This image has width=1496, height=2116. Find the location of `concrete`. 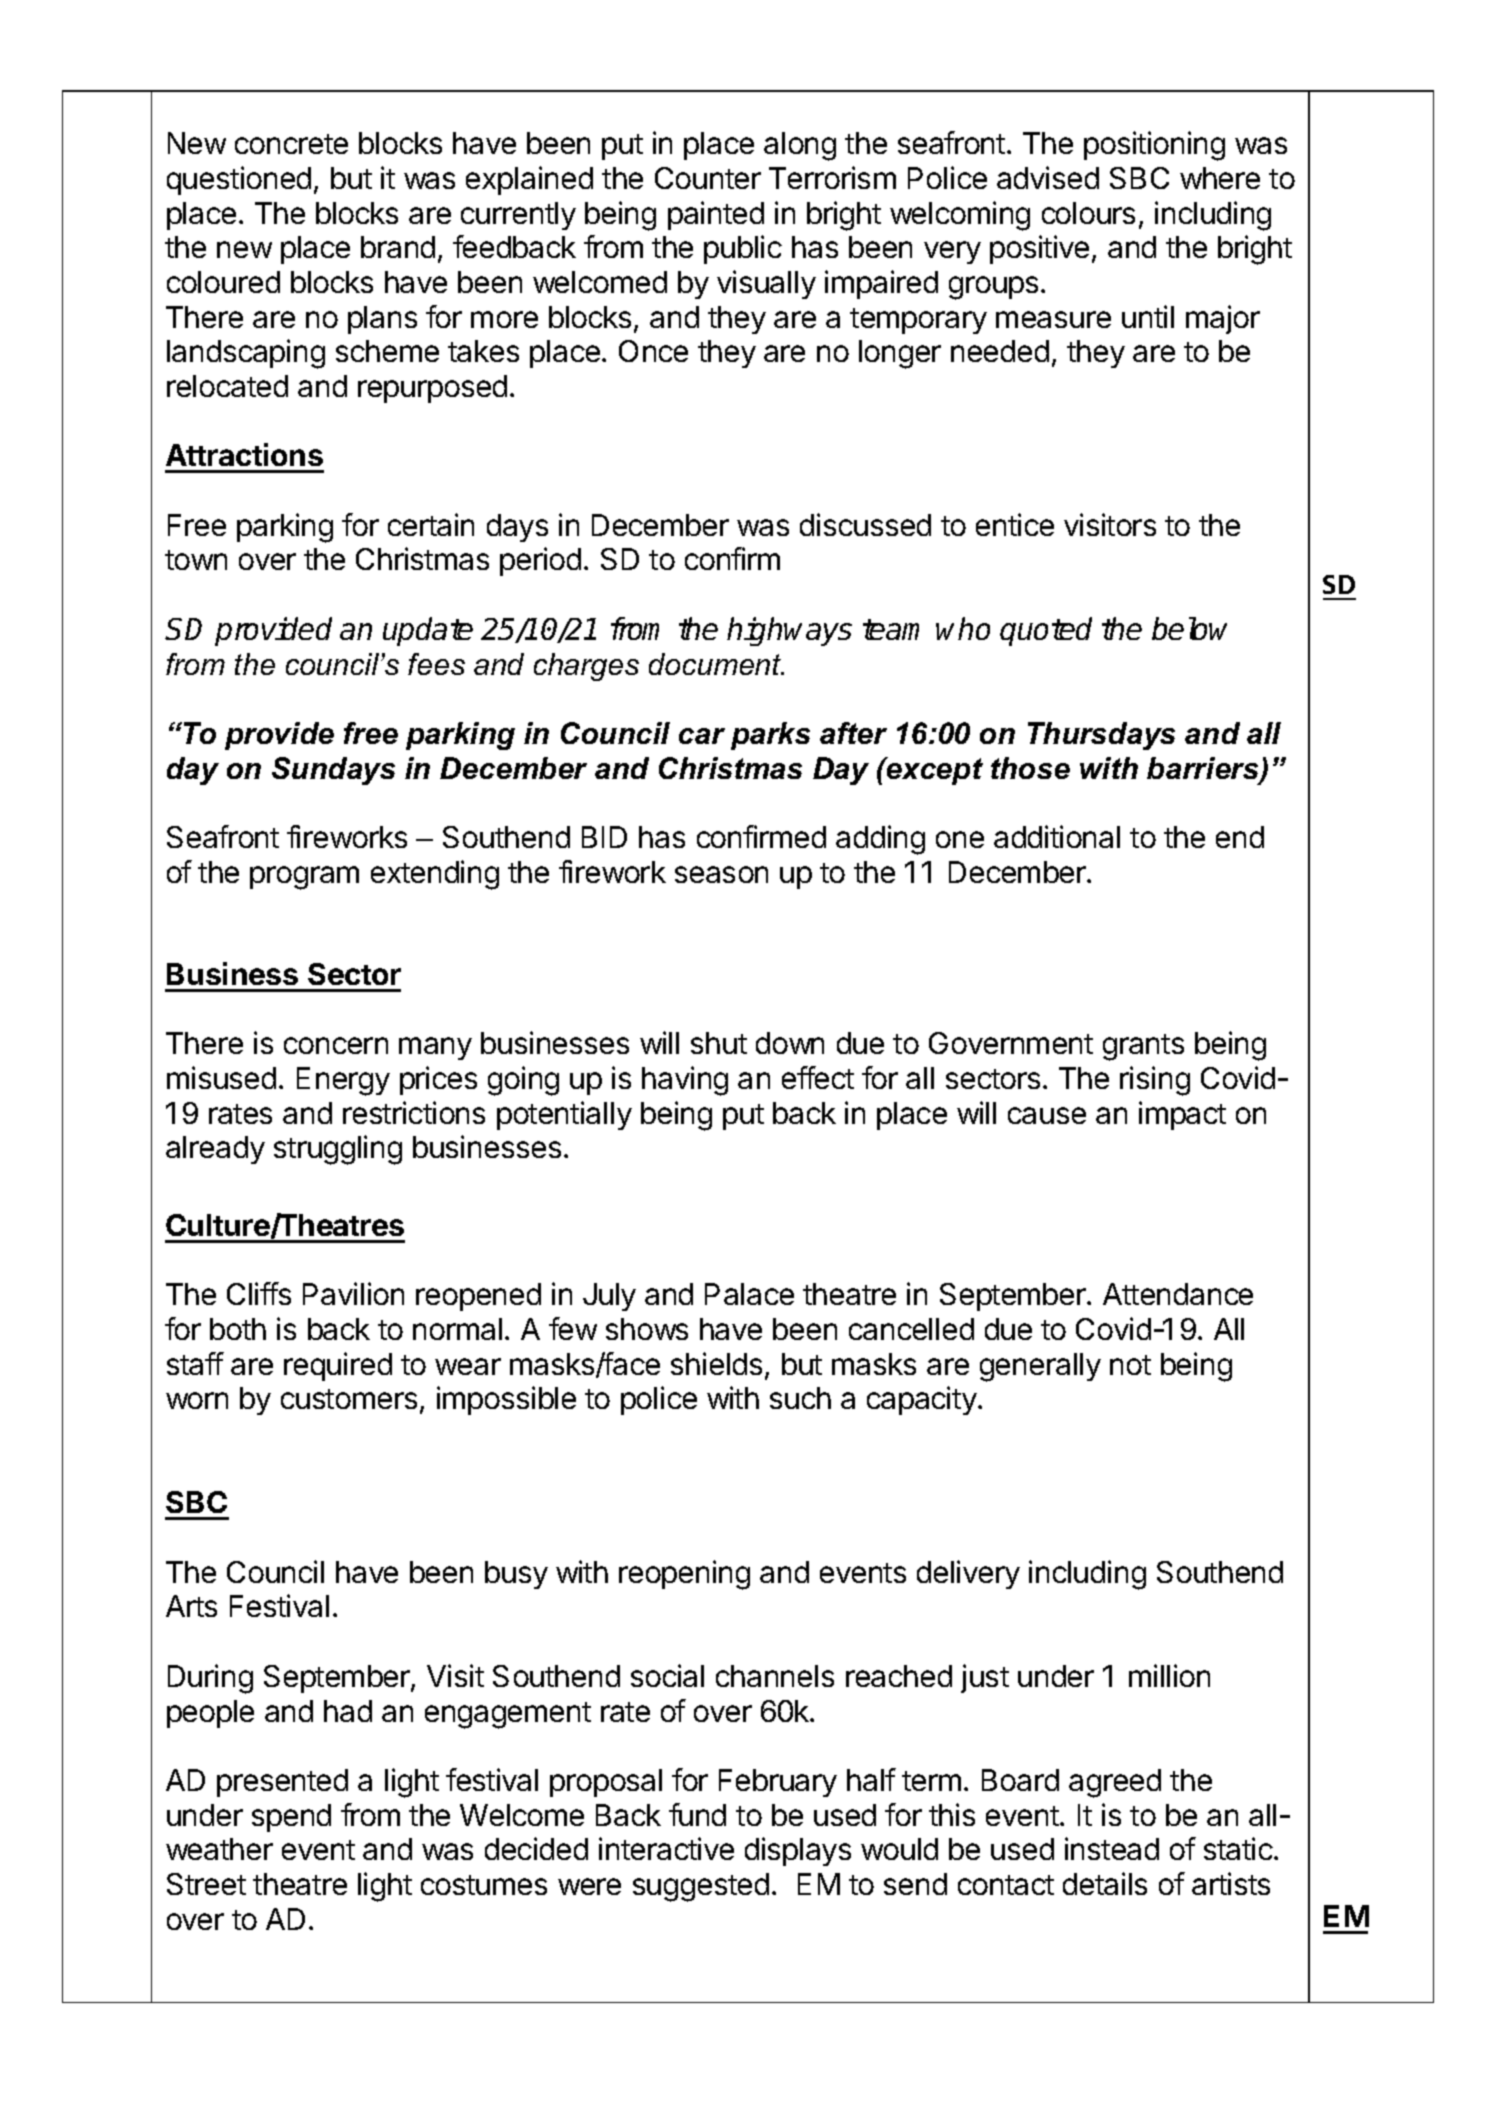

concrete is located at coordinates (291, 144).
